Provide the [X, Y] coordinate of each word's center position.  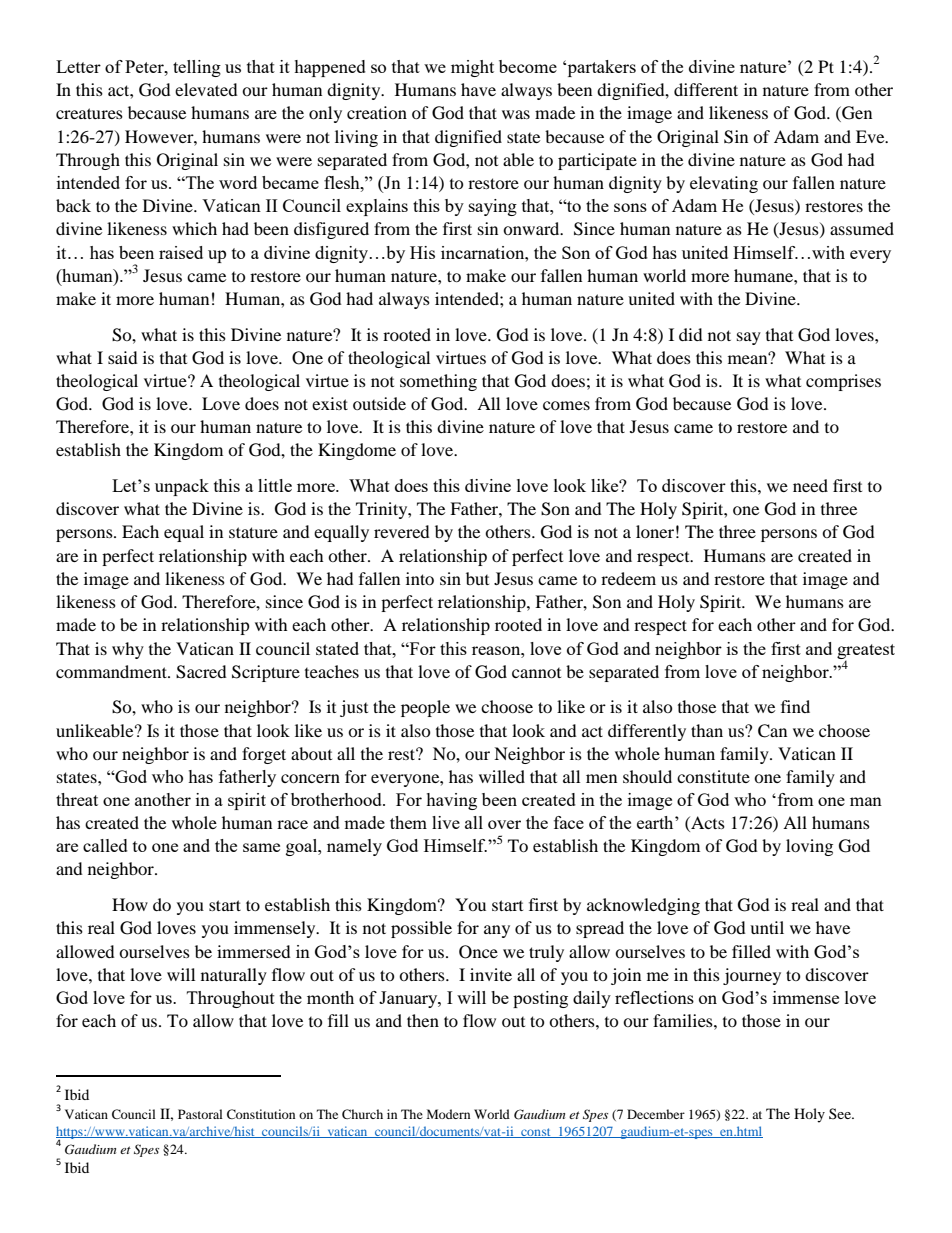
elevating [724, 184]
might [472, 68]
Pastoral [200, 1114]
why [128, 650]
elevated [206, 89]
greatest [866, 652]
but [477, 578]
